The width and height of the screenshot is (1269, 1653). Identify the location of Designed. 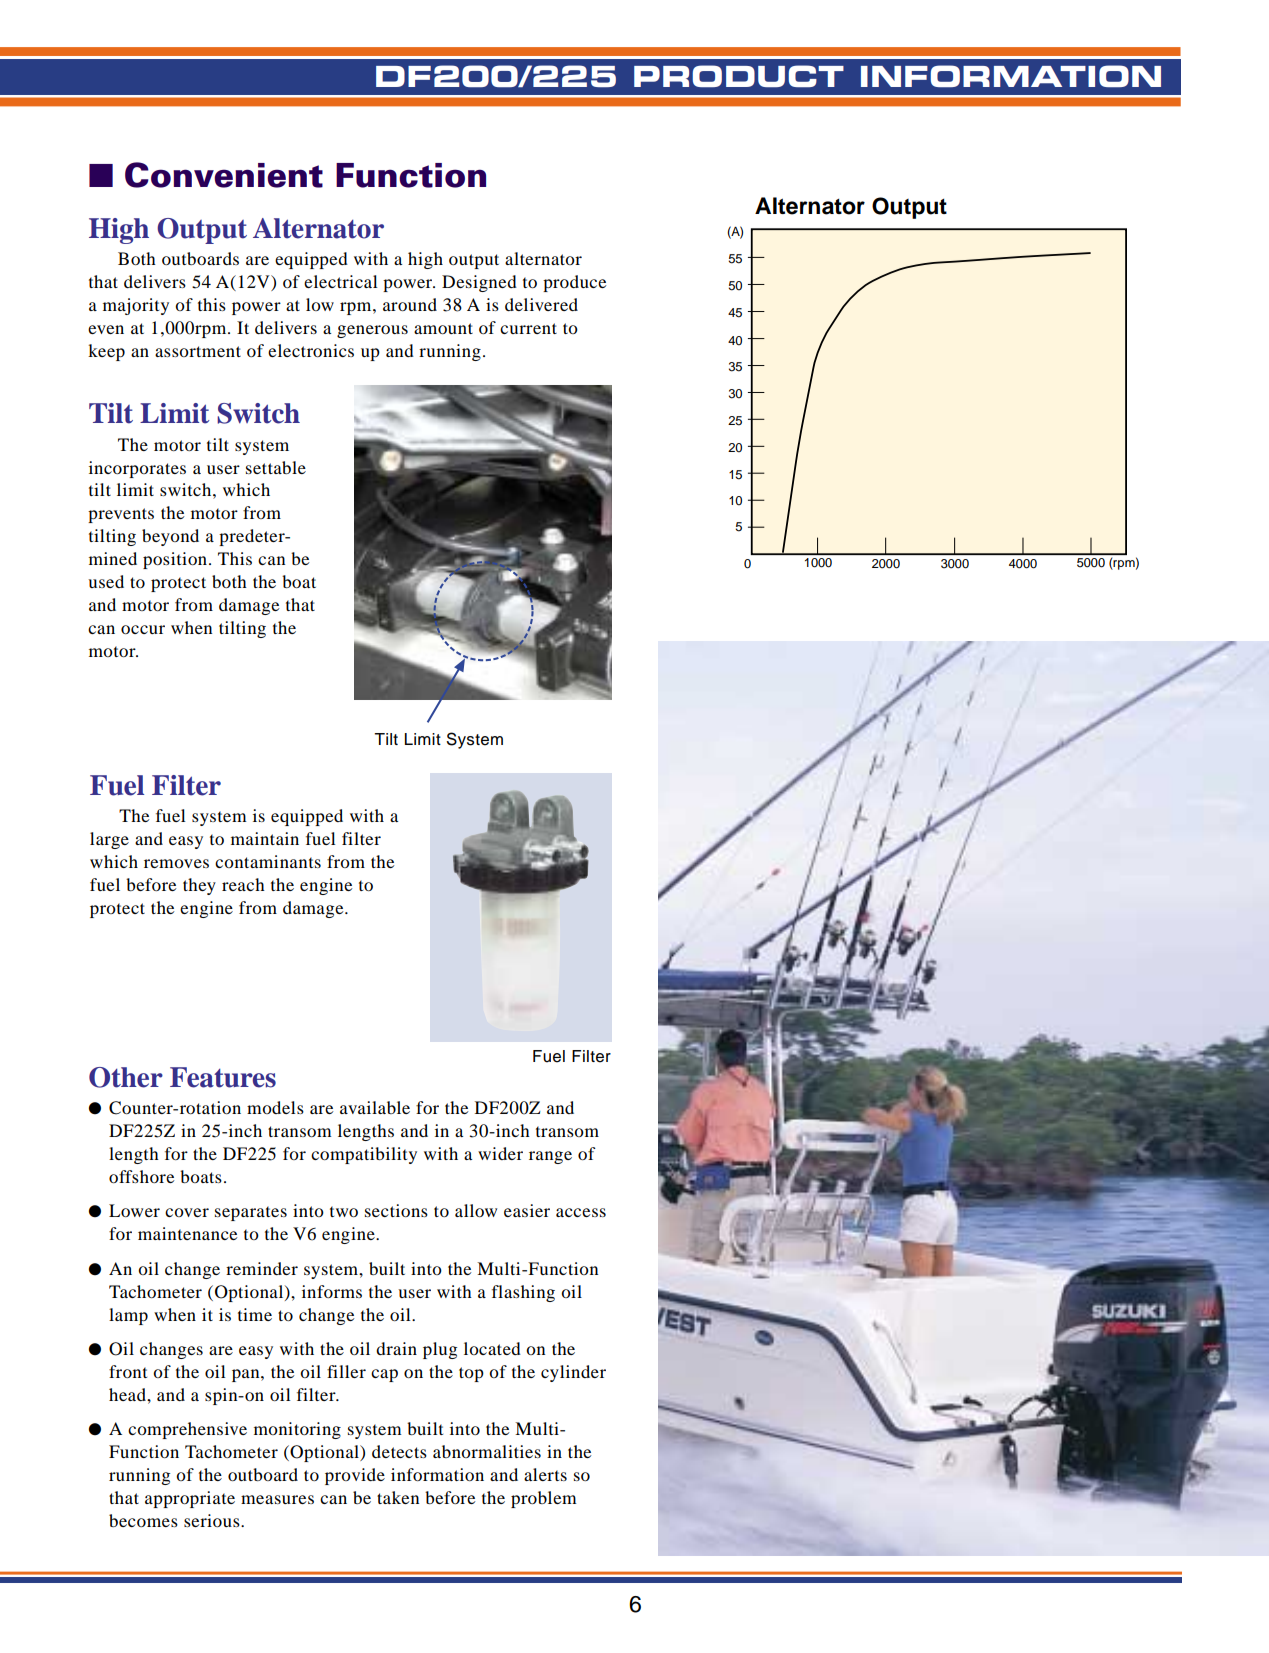
(479, 283).
